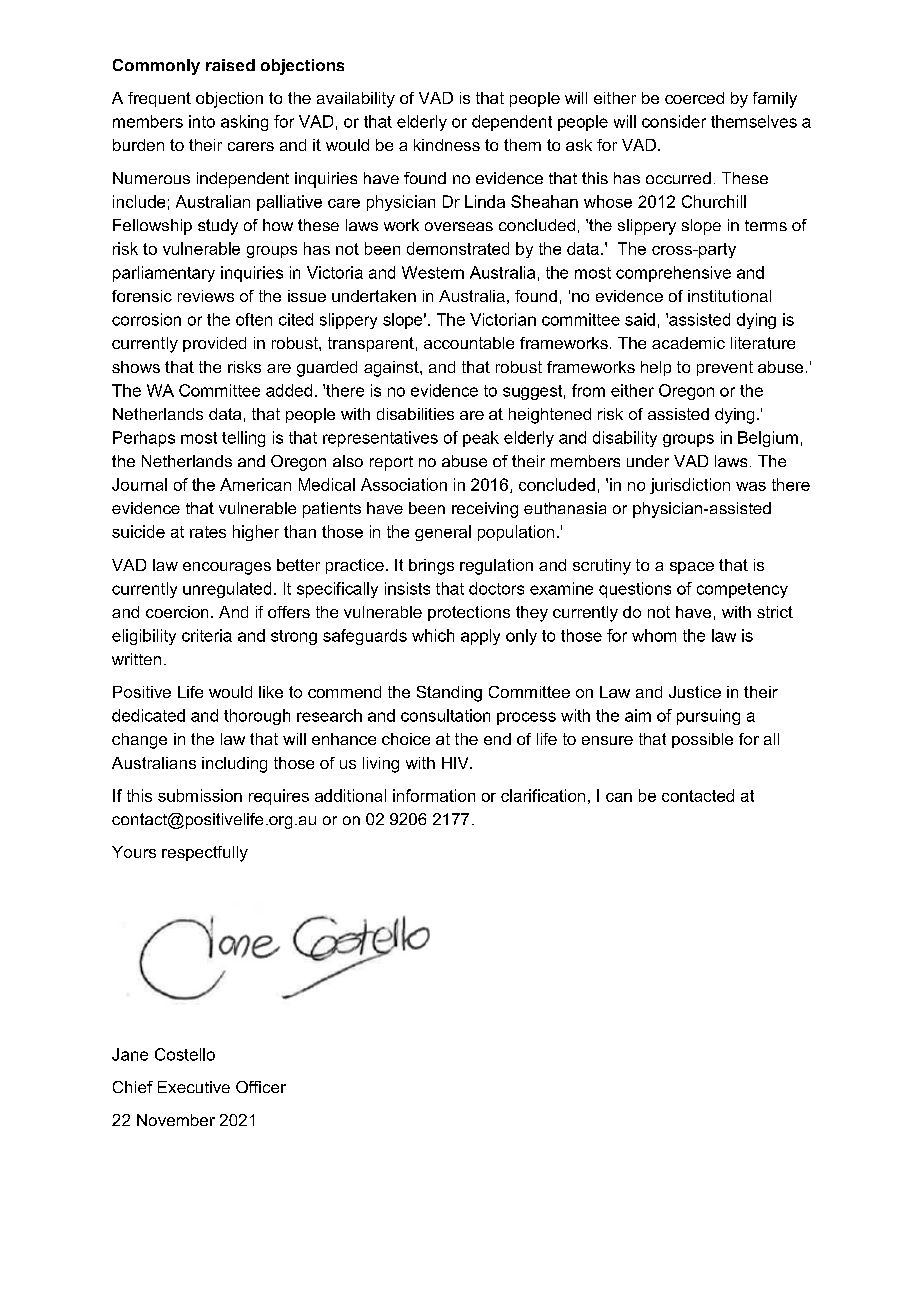  Describe the element at coordinates (481, 439) in the screenshot. I see `peak` at that location.
